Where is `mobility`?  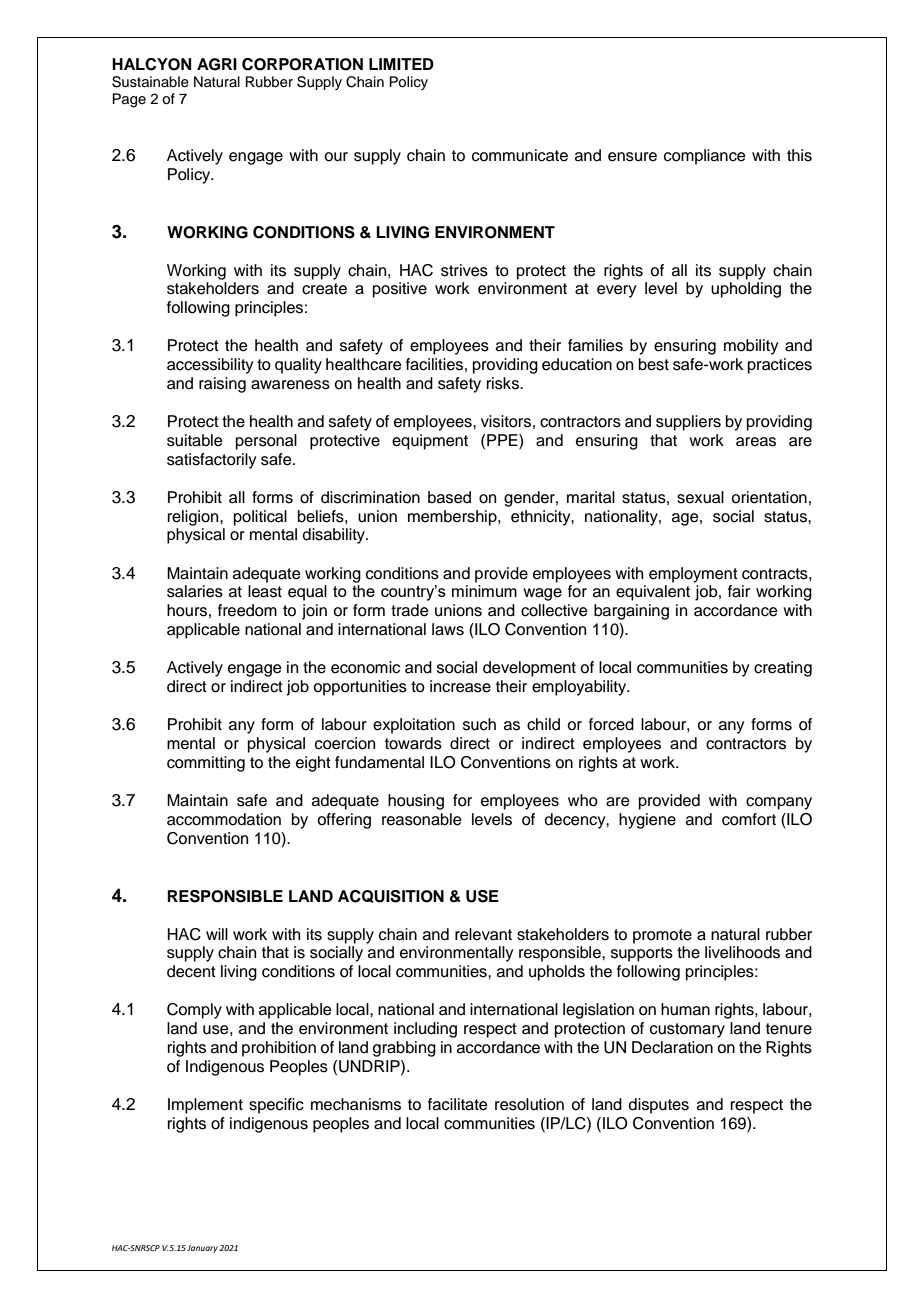
mobility is located at coordinates (751, 347).
